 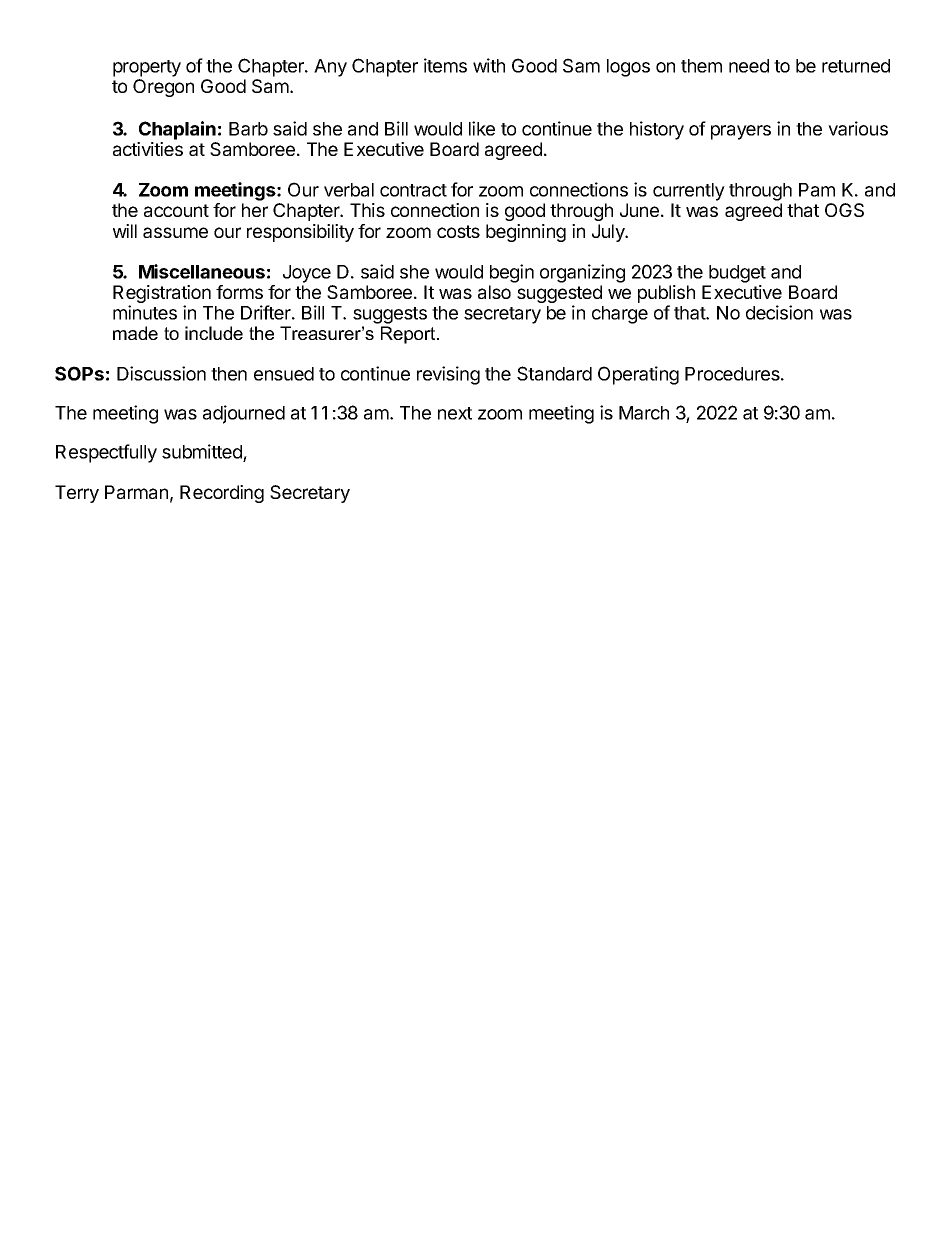 What do you see at coordinates (163, 88) in the image?
I see `Oregon` at bounding box center [163, 88].
